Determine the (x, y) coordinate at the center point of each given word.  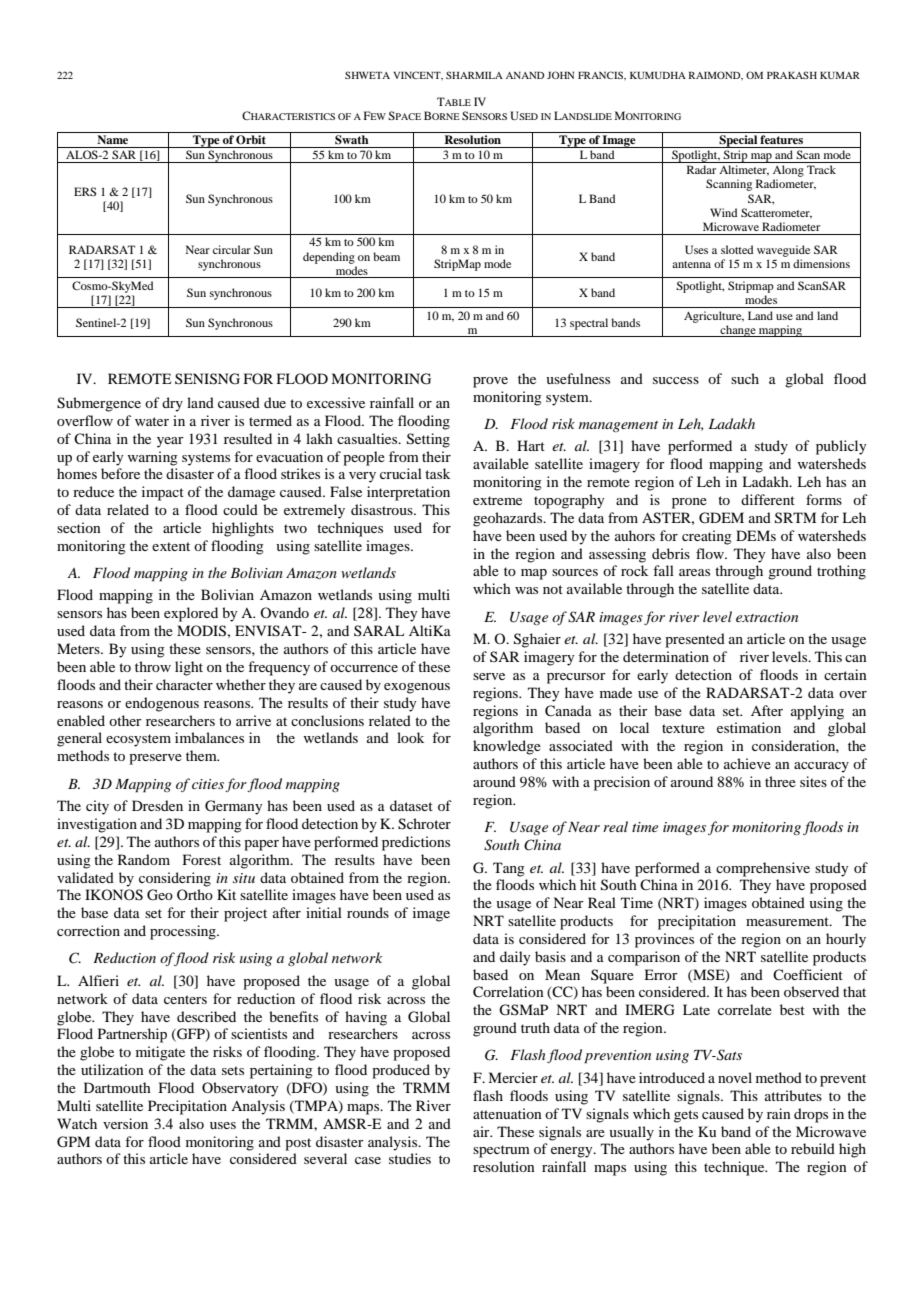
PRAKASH (792, 75)
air (482, 1131)
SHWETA (367, 75)
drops (811, 1115)
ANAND (525, 75)
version (125, 1123)
